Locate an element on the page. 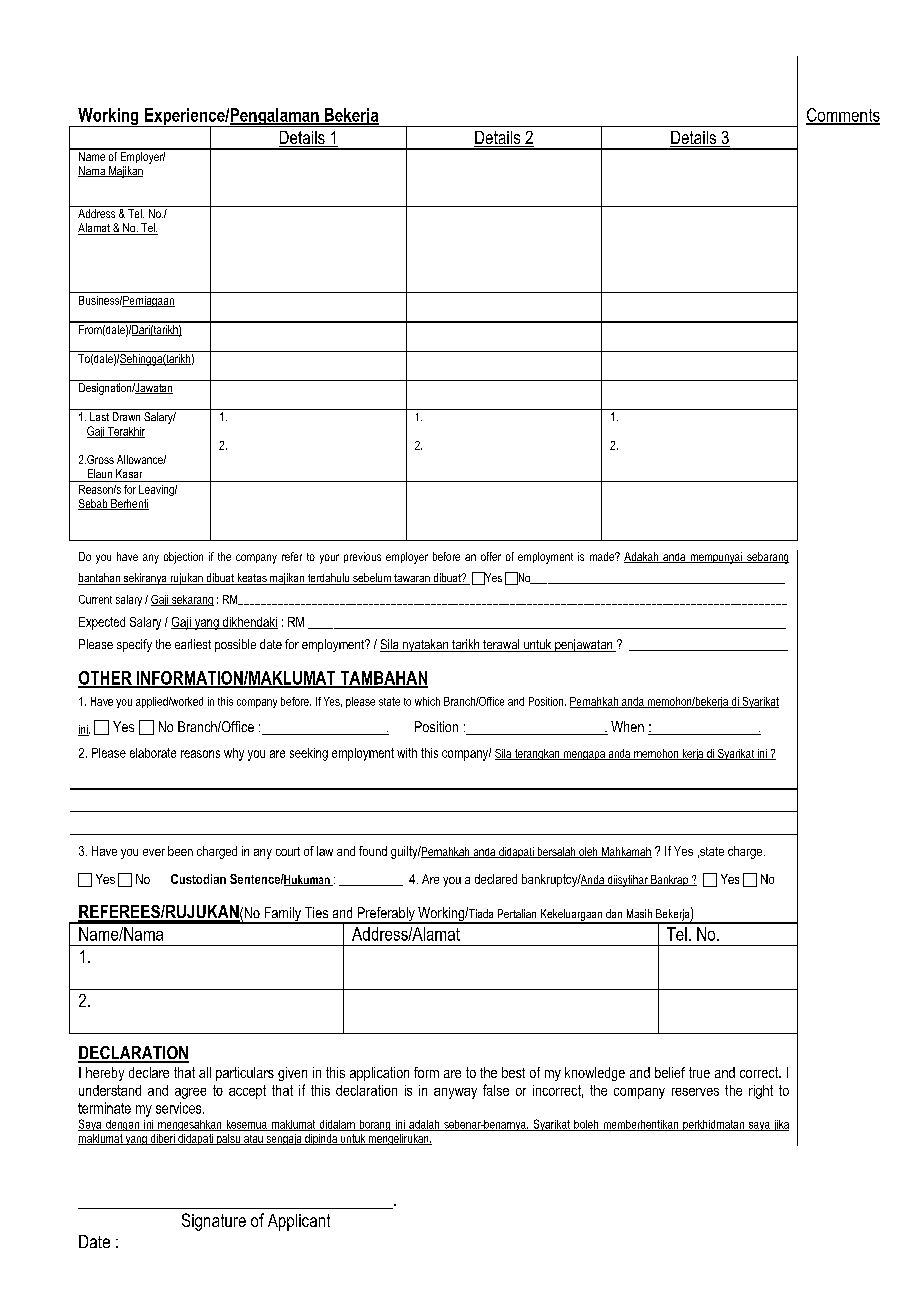 This document has height=1308, width=924. Drawn is located at coordinates (126, 416).
